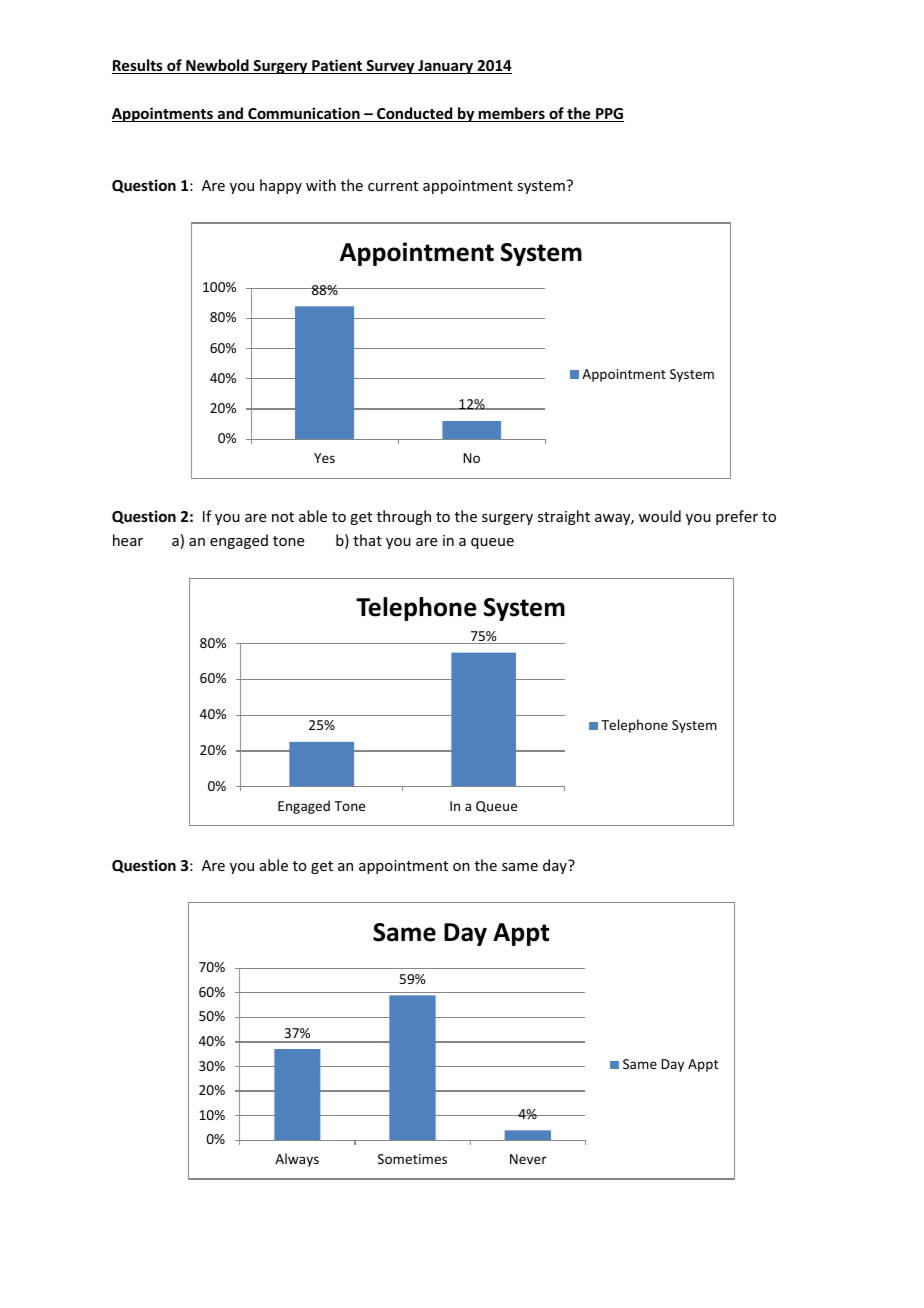 This screenshot has height=1308, width=924. Describe the element at coordinates (528, 1159) in the screenshot. I see `Never` at that location.
